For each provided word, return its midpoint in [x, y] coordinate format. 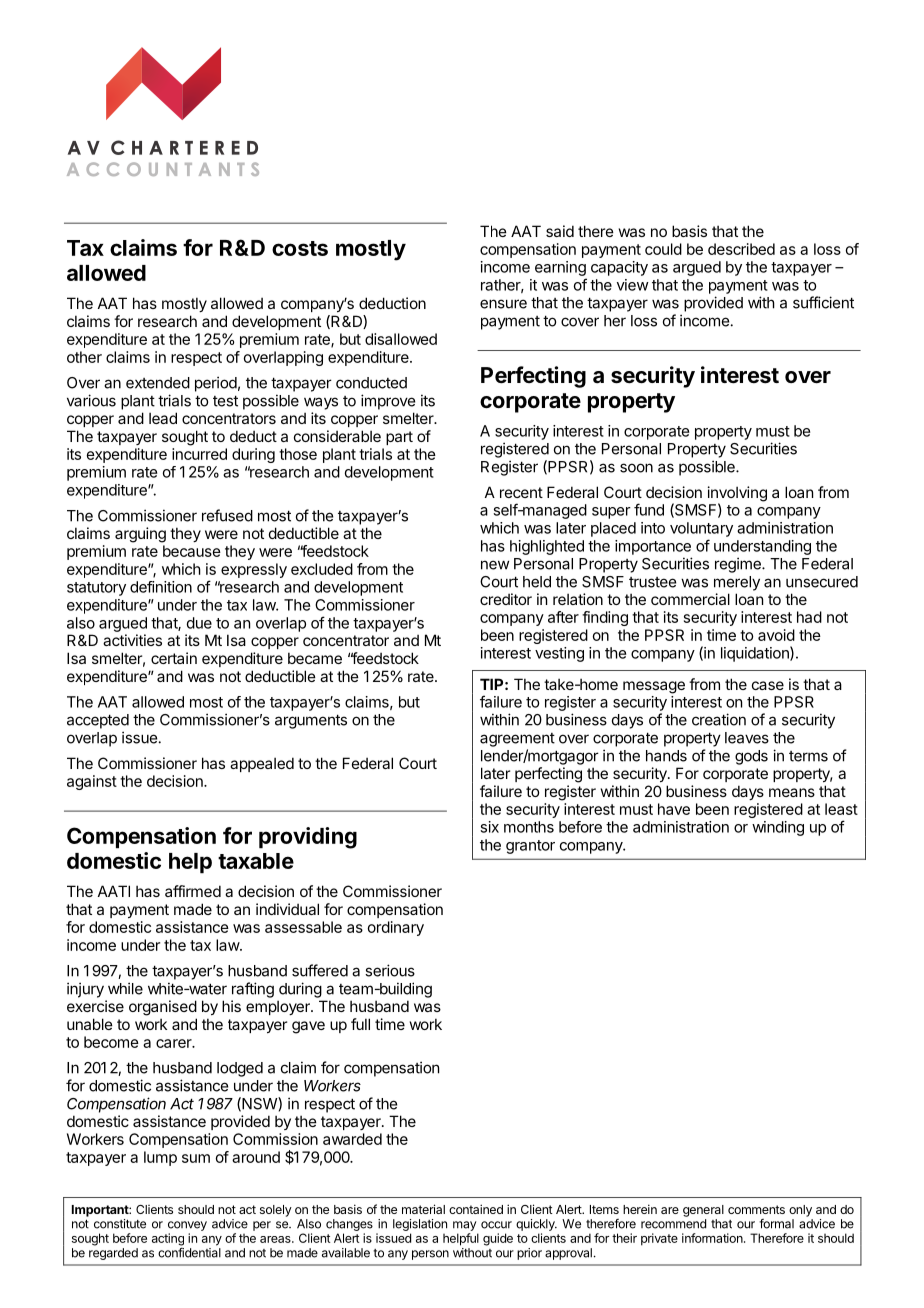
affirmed [193, 891]
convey [187, 1226]
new [495, 565]
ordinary [396, 928]
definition [161, 587]
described [741, 249]
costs [300, 248]
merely [737, 583]
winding [778, 828]
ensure [503, 304]
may [464, 1226]
